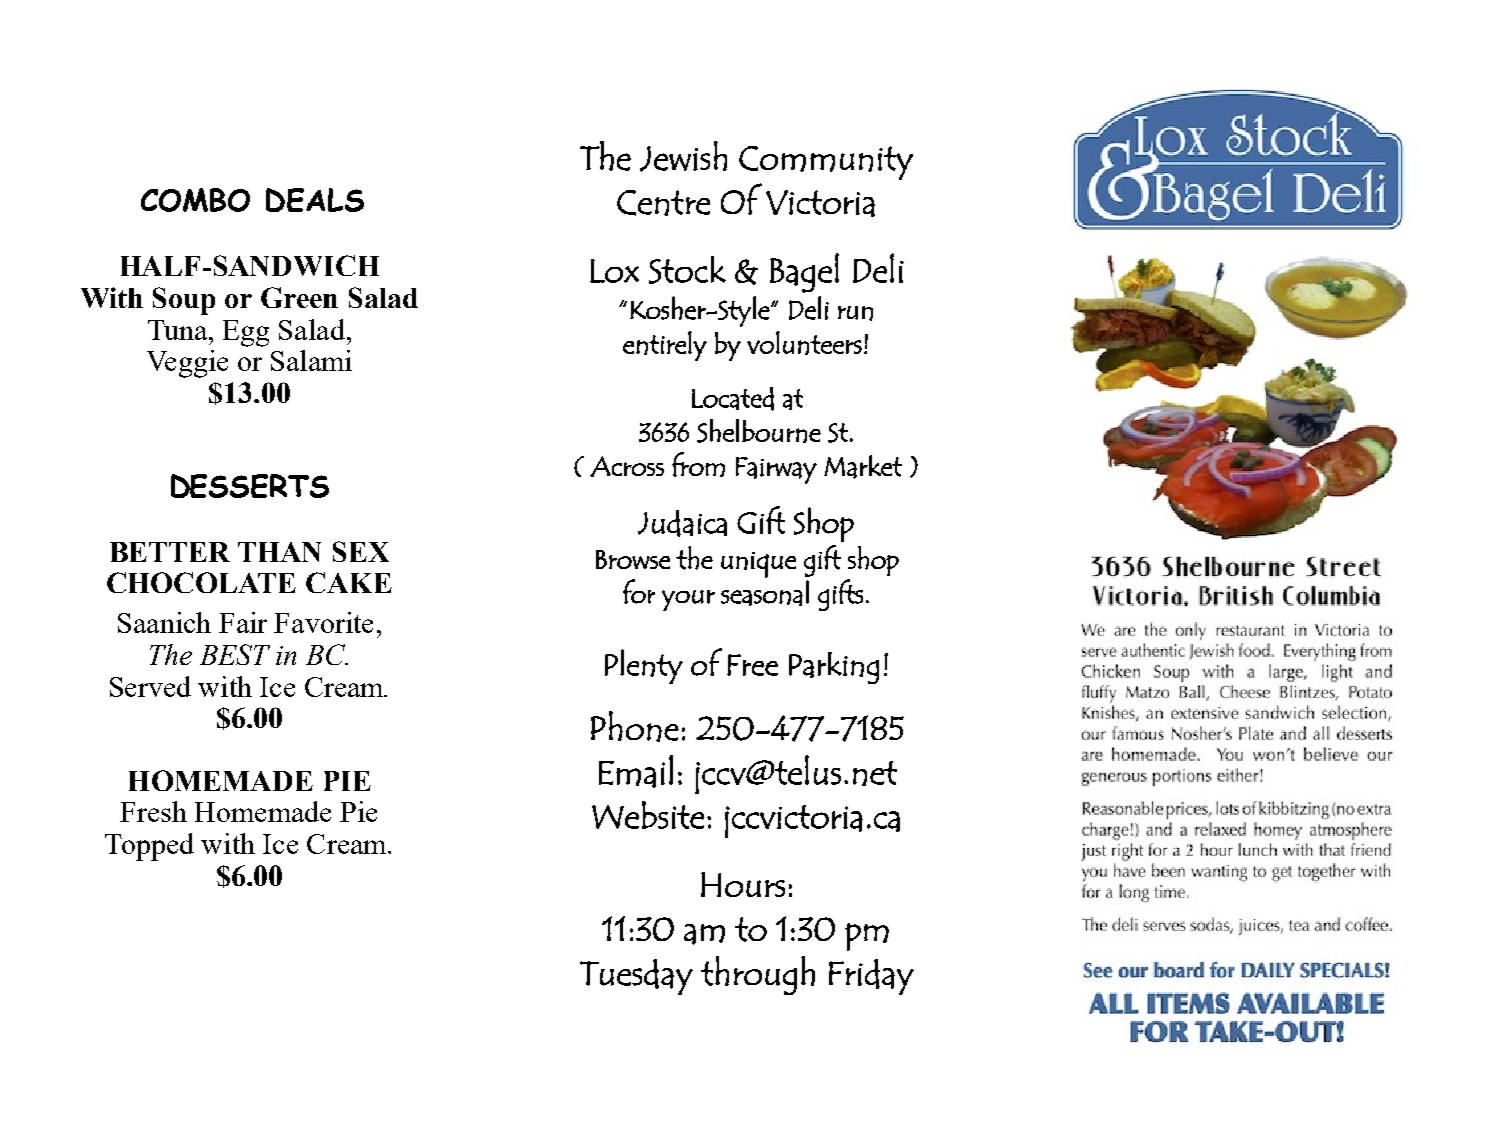 The height and width of the document is (1148, 1486). What do you see at coordinates (636, 771) in the document?
I see `Email` at bounding box center [636, 771].
